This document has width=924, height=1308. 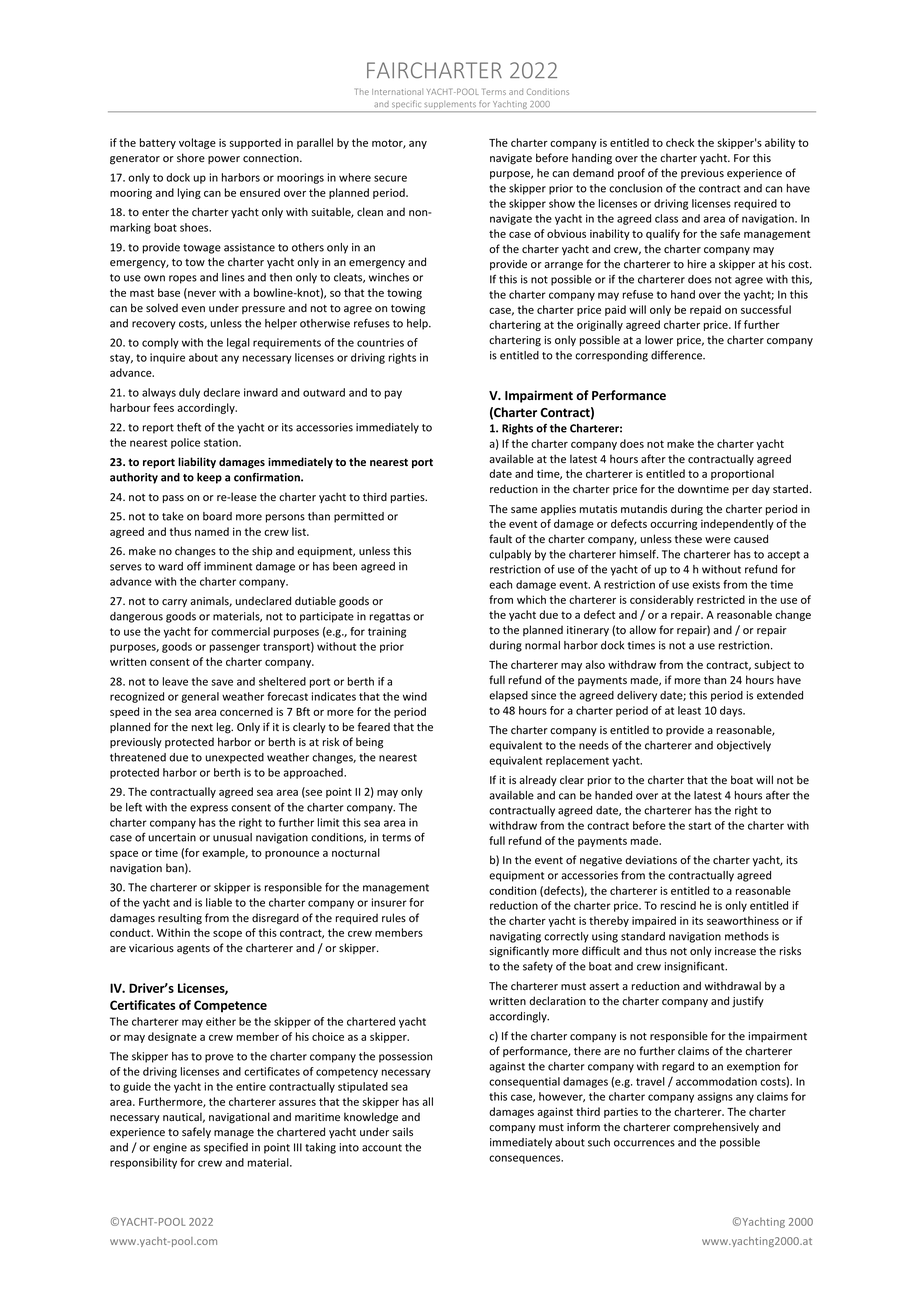 I want to click on restricted, so click(x=721, y=599).
